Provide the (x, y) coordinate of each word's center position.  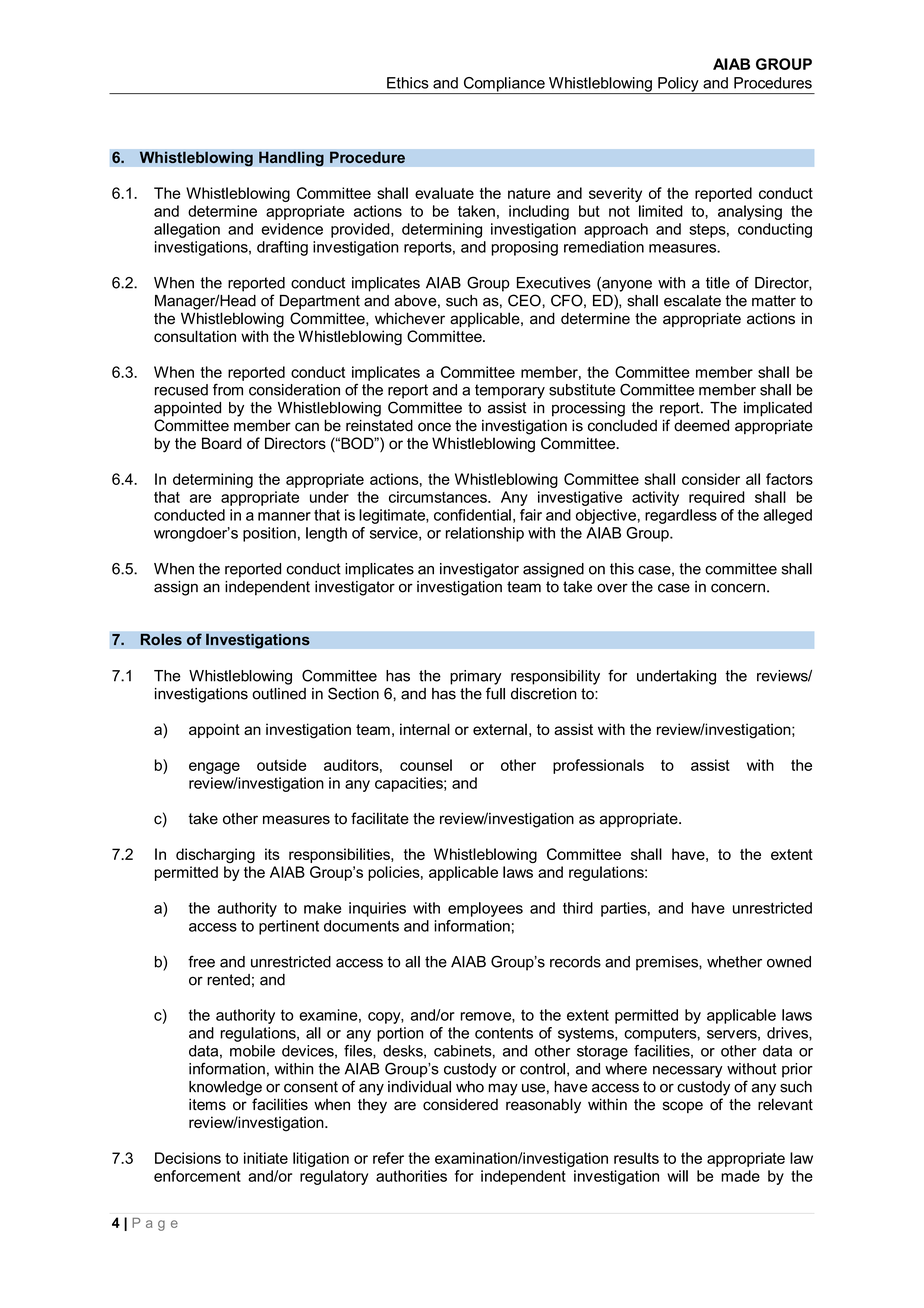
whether (734, 962)
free (201, 961)
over (612, 588)
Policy (678, 85)
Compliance (504, 85)
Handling (291, 159)
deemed (701, 425)
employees (485, 909)
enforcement (197, 1176)
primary (476, 677)
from (228, 389)
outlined (279, 694)
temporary (510, 391)
